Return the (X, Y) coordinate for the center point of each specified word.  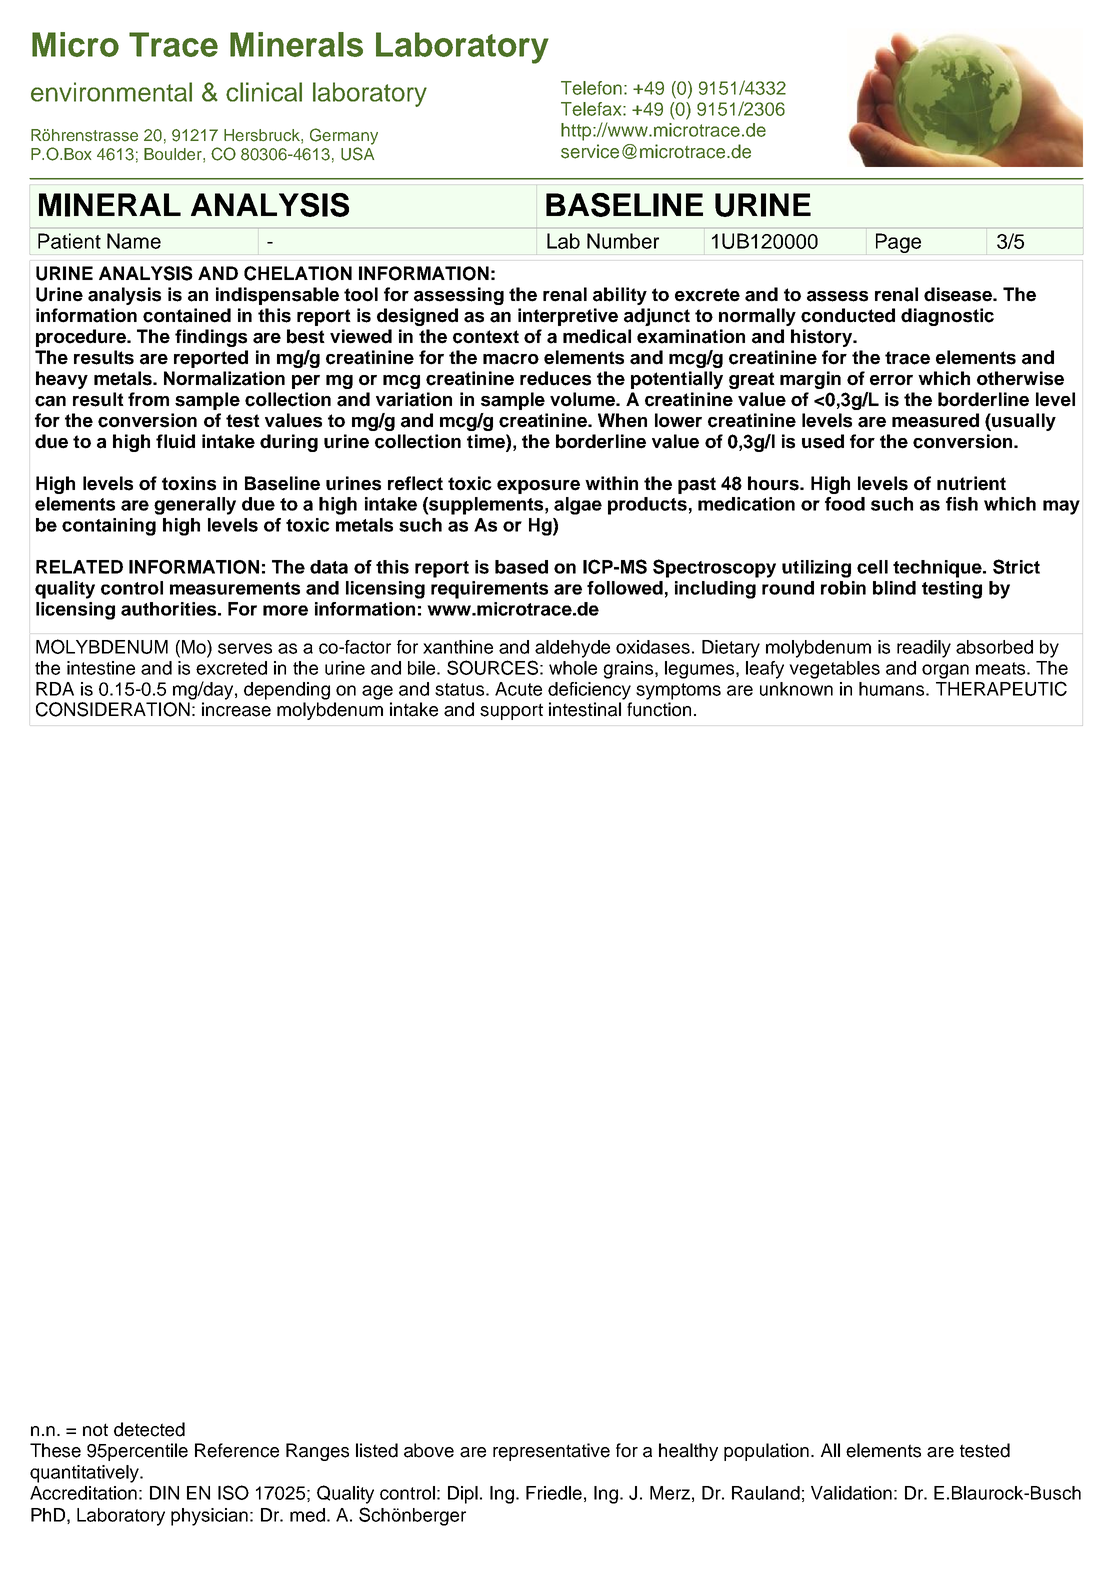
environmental (111, 92)
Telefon (591, 88)
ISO (233, 1492)
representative (551, 1452)
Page (898, 243)
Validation (851, 1493)
